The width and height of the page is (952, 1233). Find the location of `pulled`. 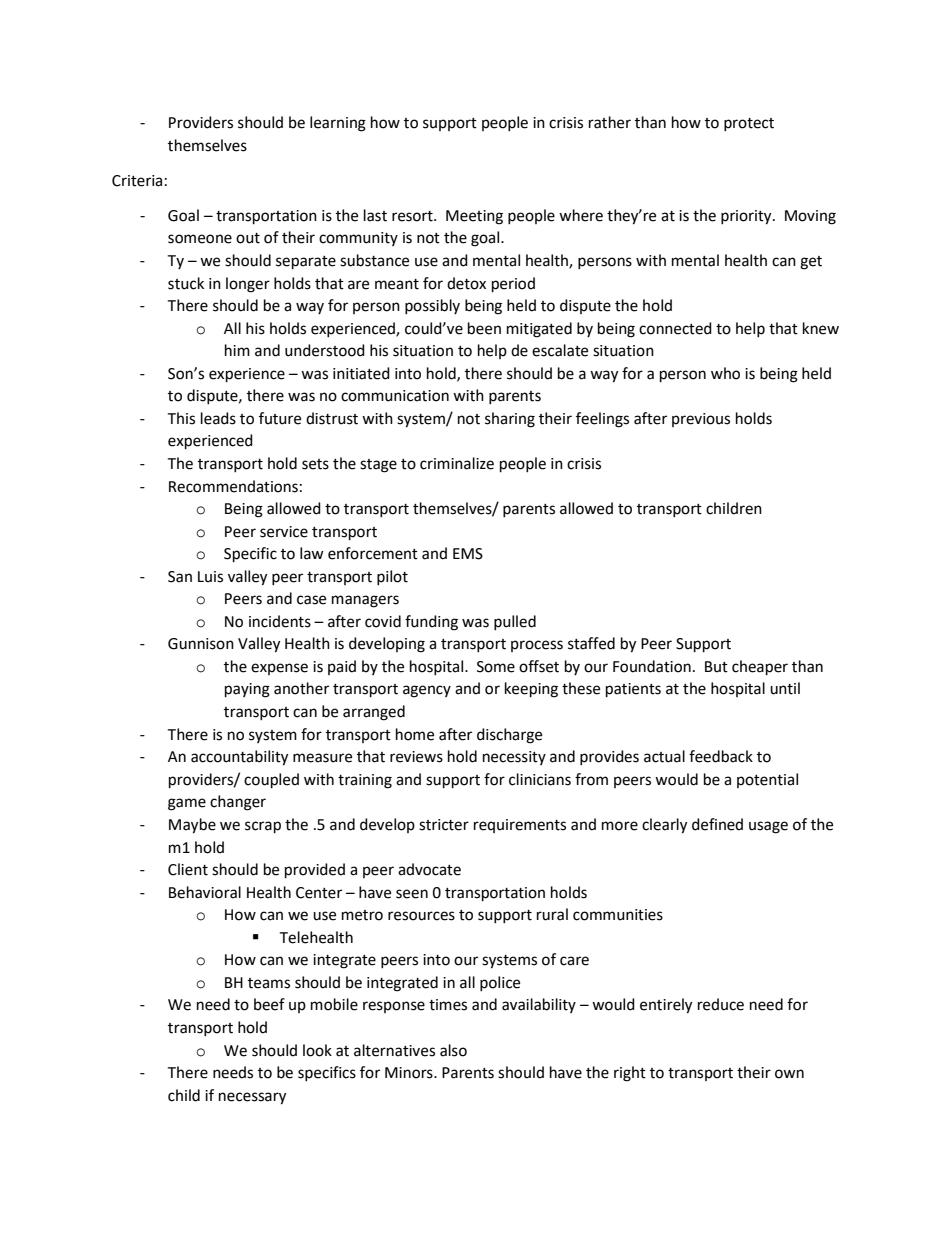

pulled is located at coordinates (515, 622).
